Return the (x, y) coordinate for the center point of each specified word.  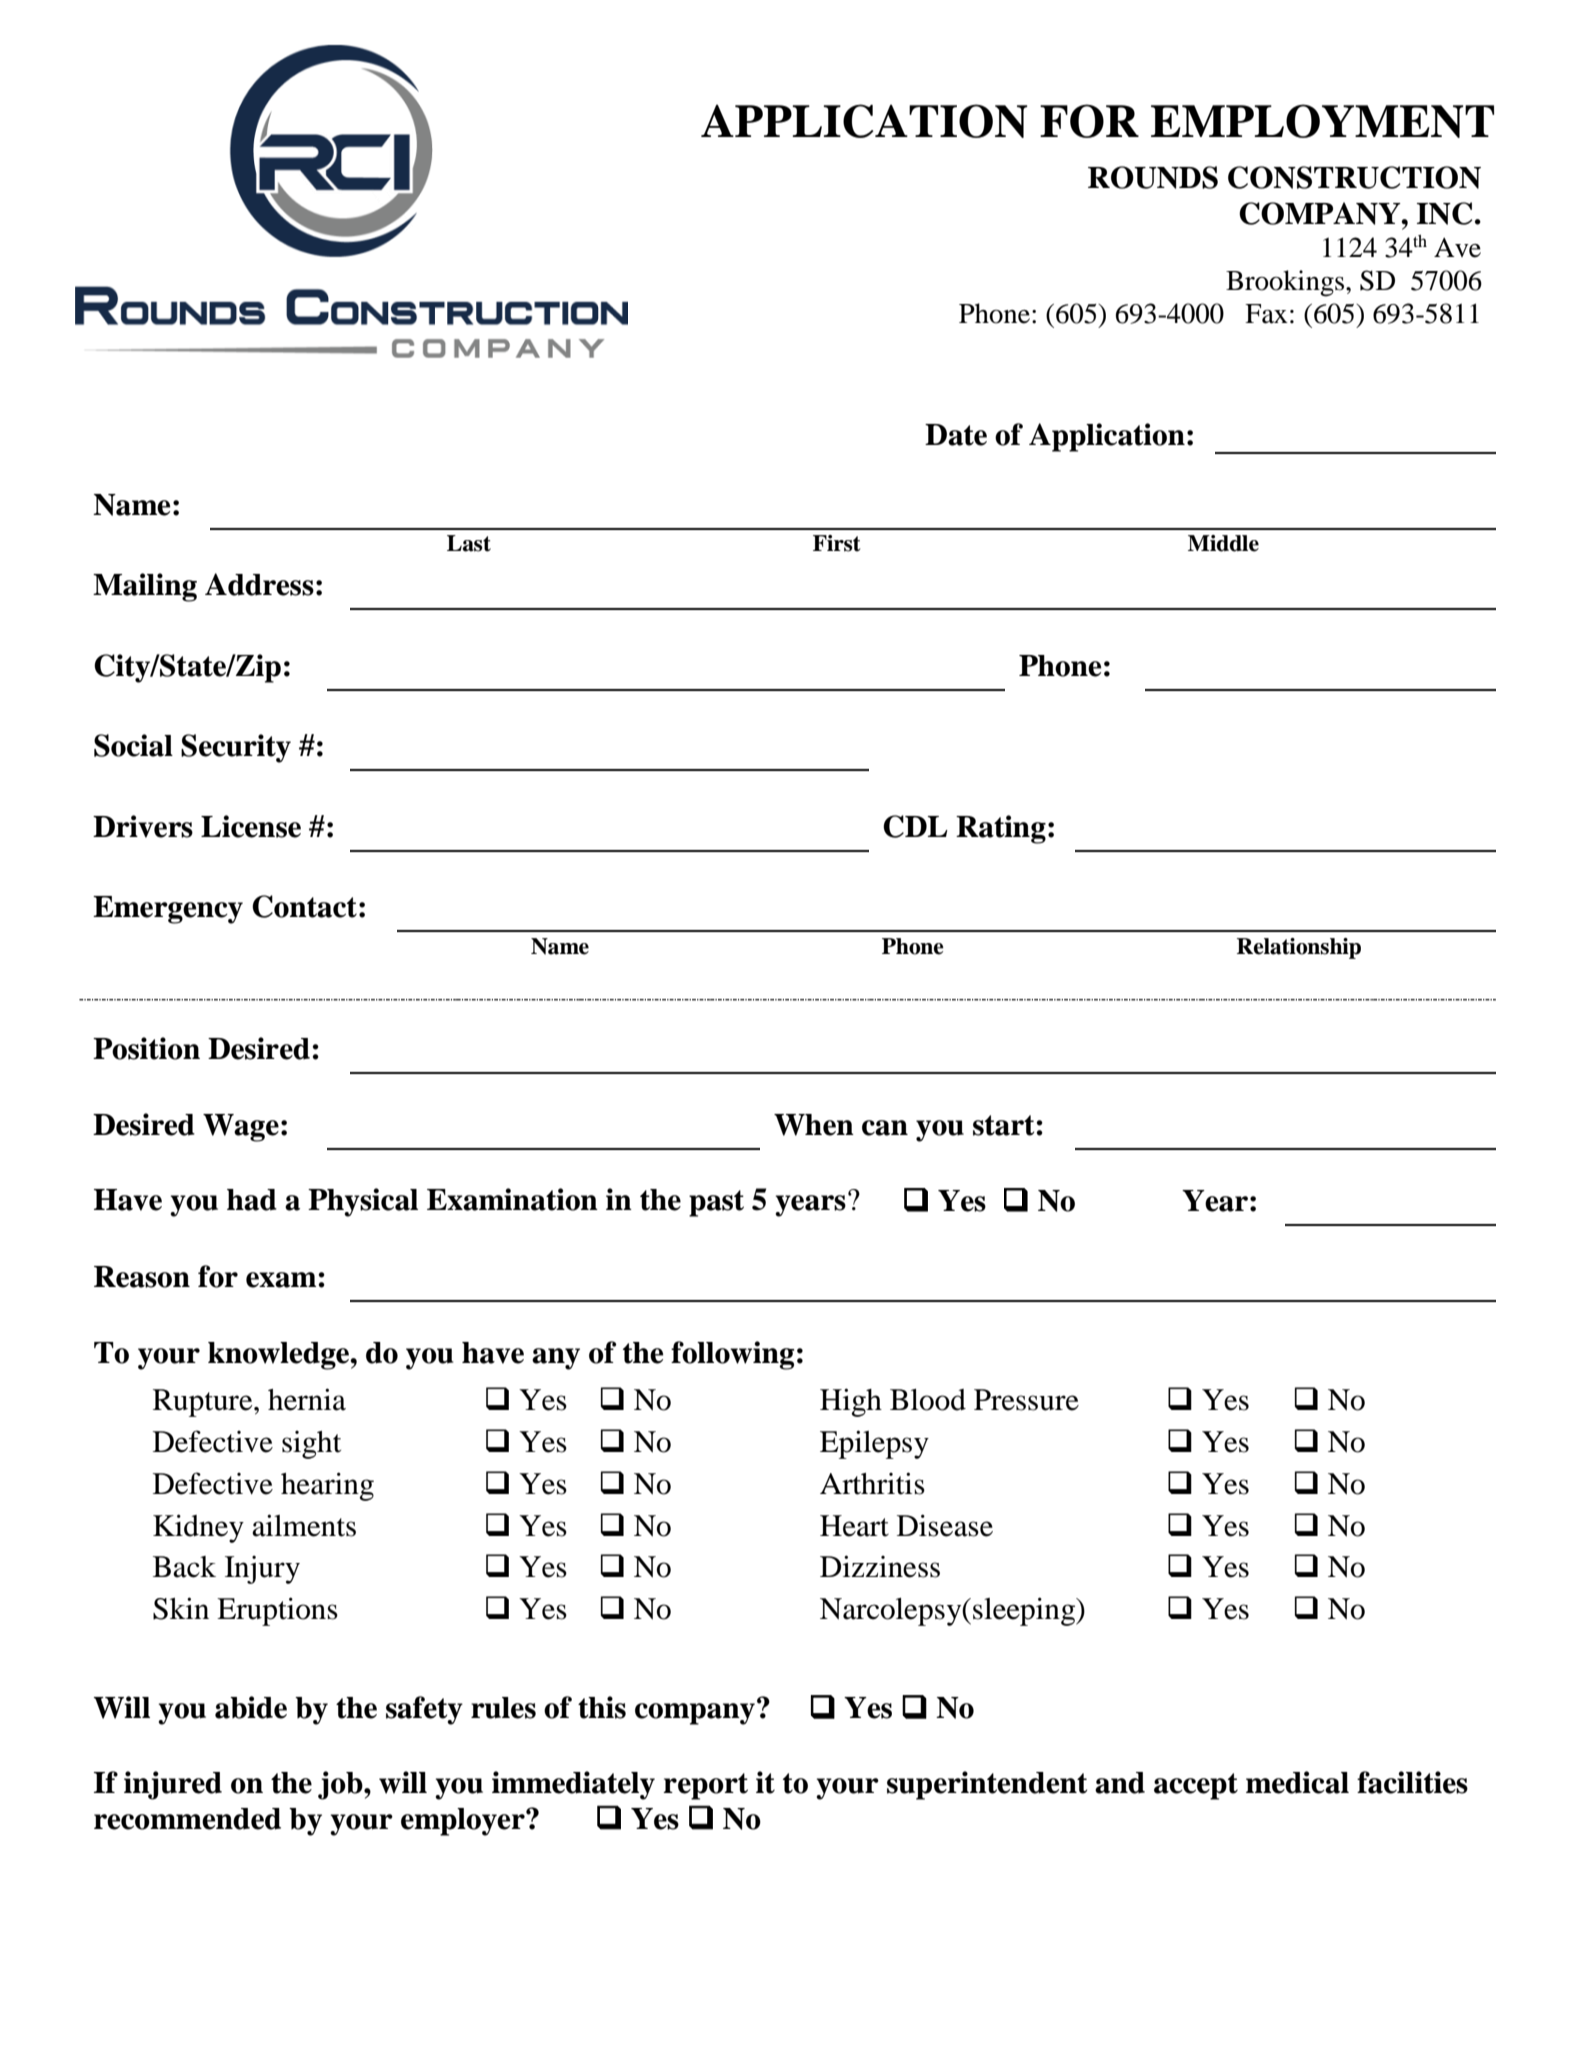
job (341, 1785)
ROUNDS (1153, 177)
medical (1297, 1782)
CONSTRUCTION (1354, 177)
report (705, 1786)
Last (469, 543)
